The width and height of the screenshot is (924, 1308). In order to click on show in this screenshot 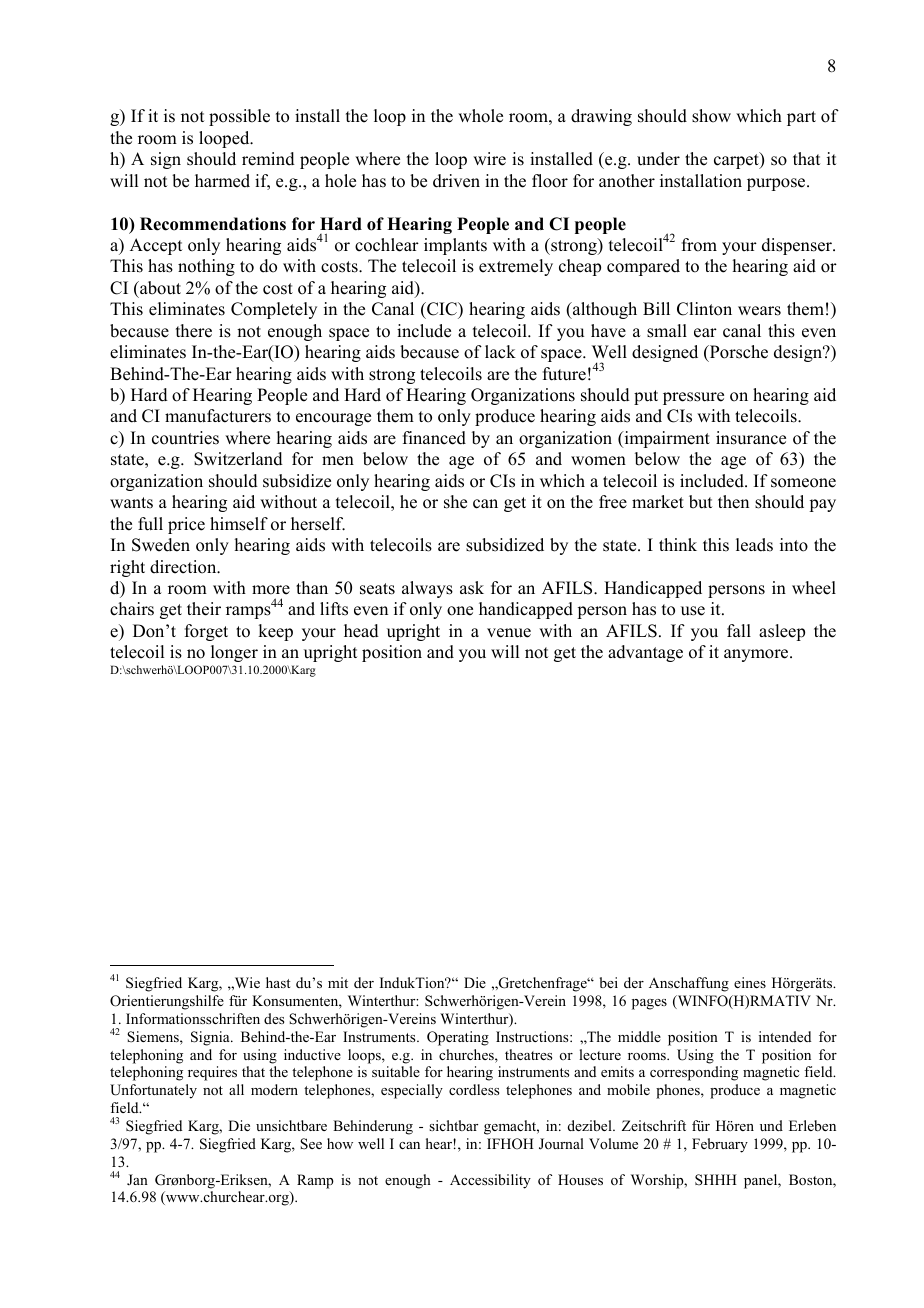, I will do `click(711, 116)`.
